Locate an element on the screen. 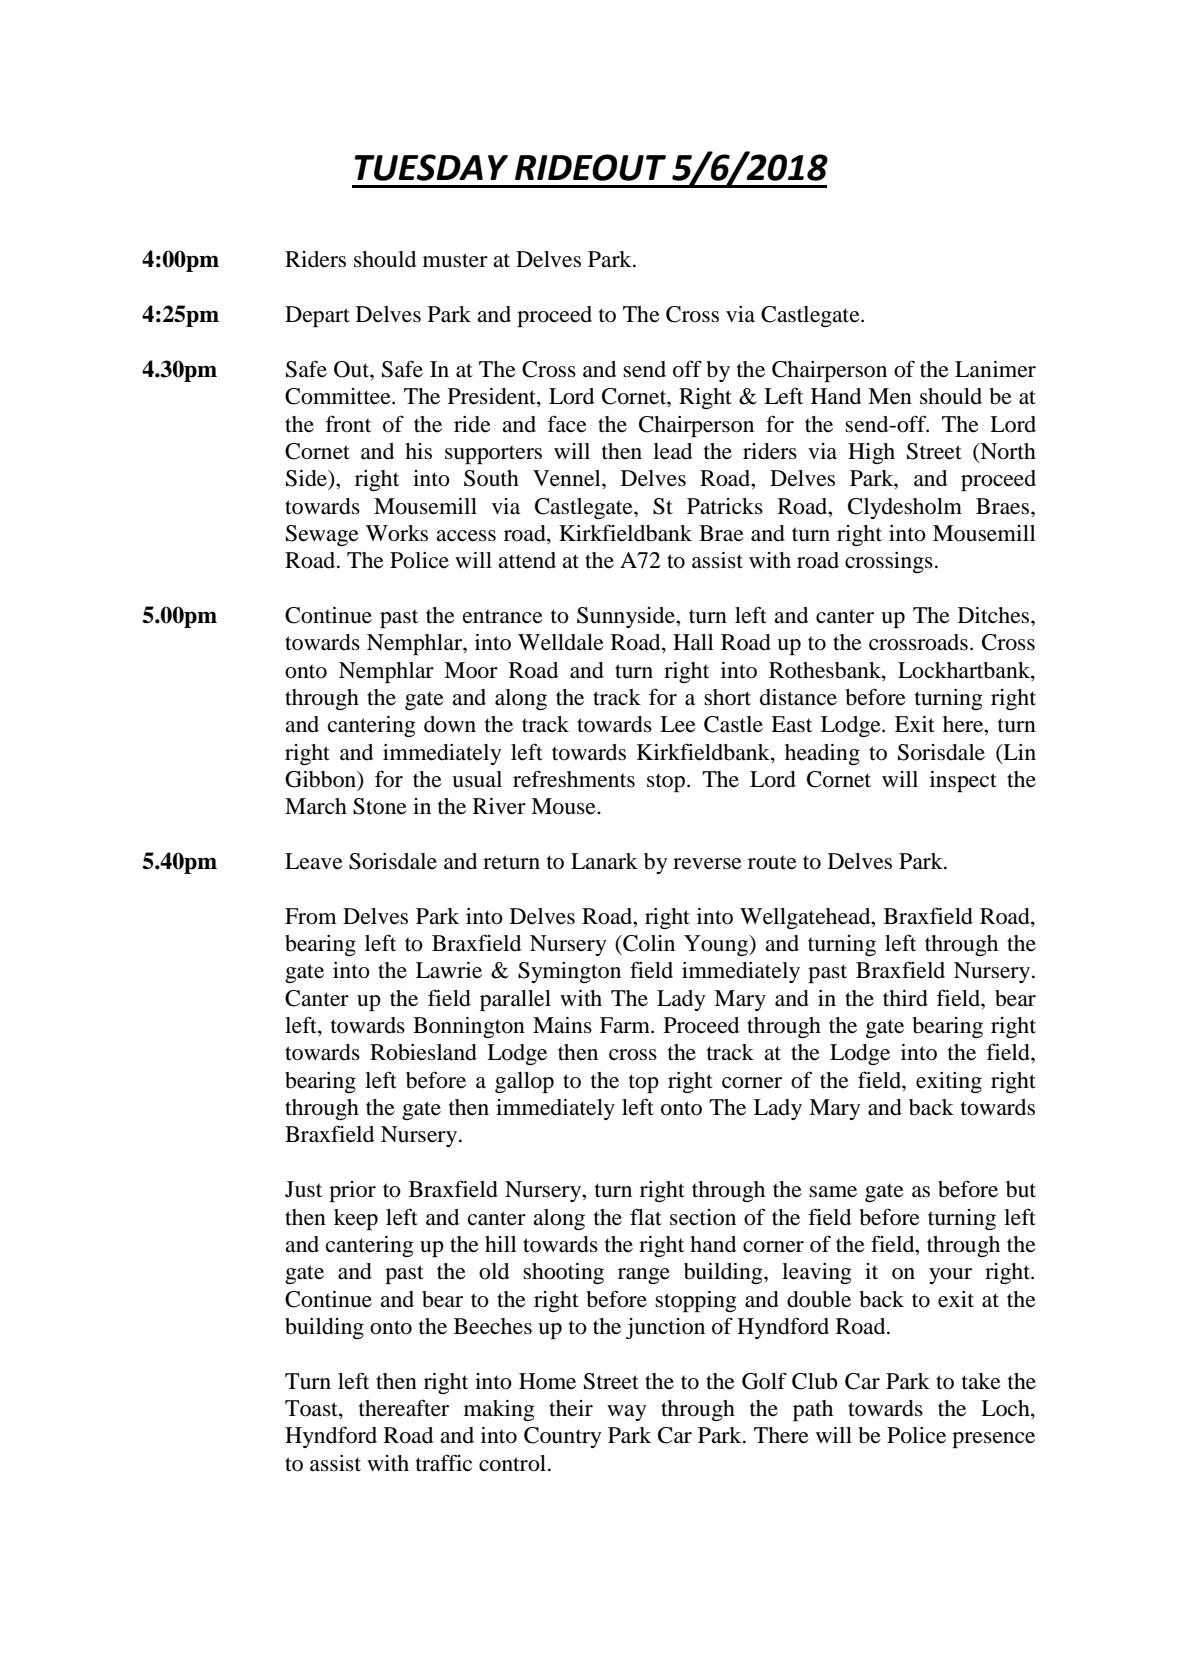 The image size is (1179, 1668). traffic is located at coordinates (444, 1463).
